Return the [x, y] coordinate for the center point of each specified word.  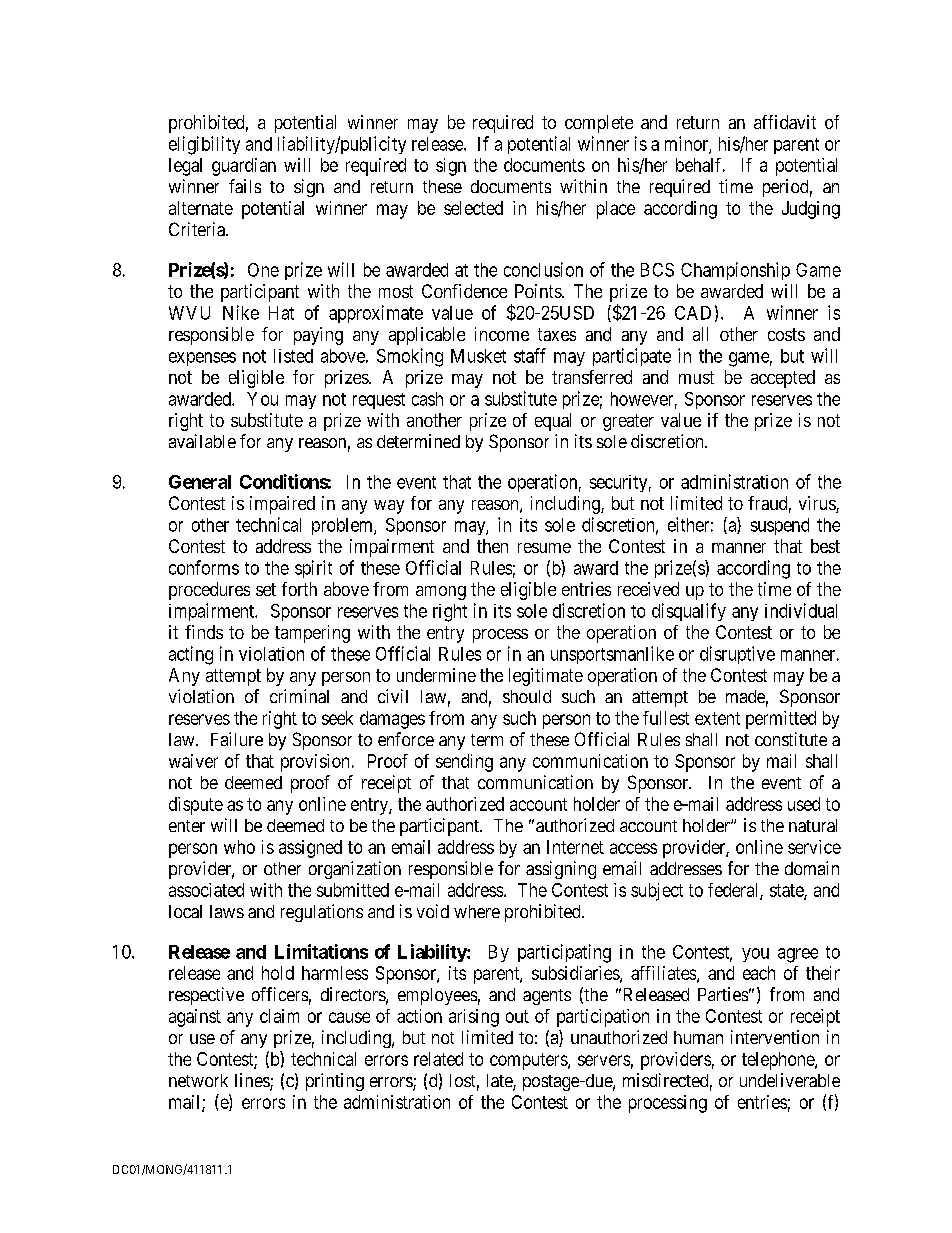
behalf [700, 165]
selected [473, 208]
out [517, 1016]
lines [253, 1081]
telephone [779, 1061]
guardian [244, 167]
